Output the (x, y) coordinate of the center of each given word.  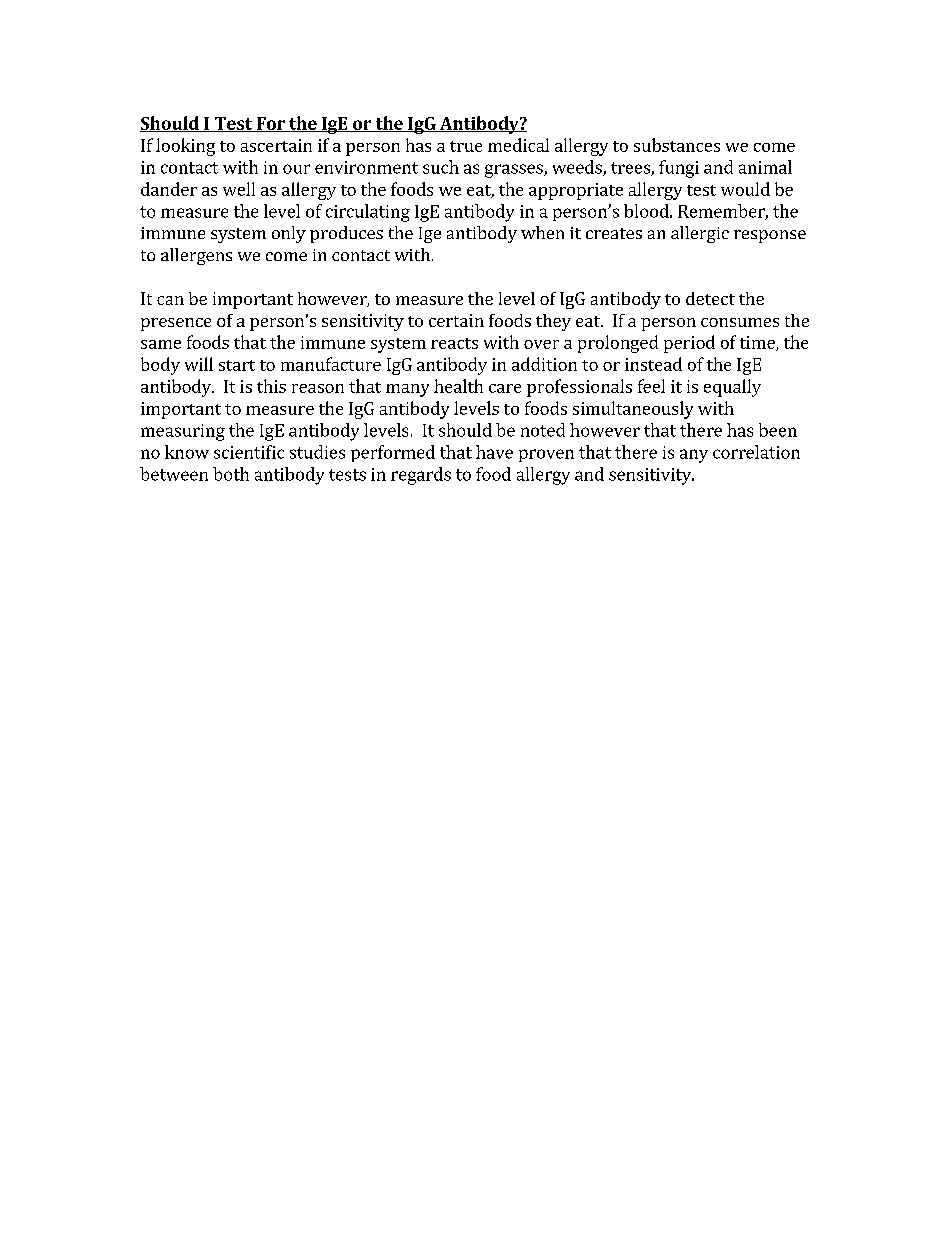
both (231, 474)
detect (710, 298)
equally (732, 388)
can (170, 300)
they (553, 322)
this (271, 386)
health (458, 386)
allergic (700, 234)
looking (185, 147)
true (466, 146)
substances (677, 145)
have (494, 452)
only (289, 234)
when (542, 232)
